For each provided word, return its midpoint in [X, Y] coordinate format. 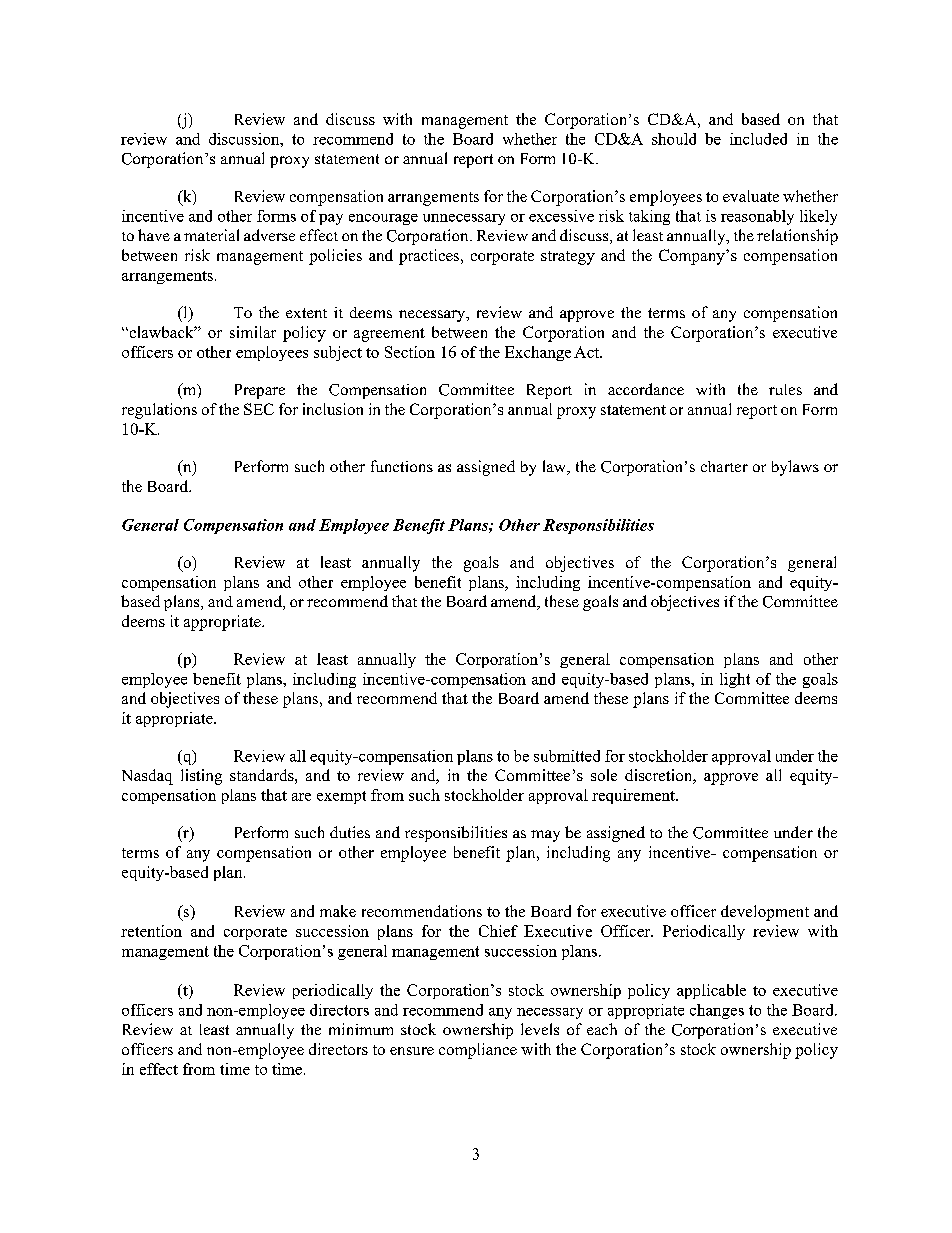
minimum [361, 1029]
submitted [567, 756]
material [211, 235]
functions [402, 466]
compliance [478, 1051]
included [758, 139]
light [735, 680]
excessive [561, 216]
